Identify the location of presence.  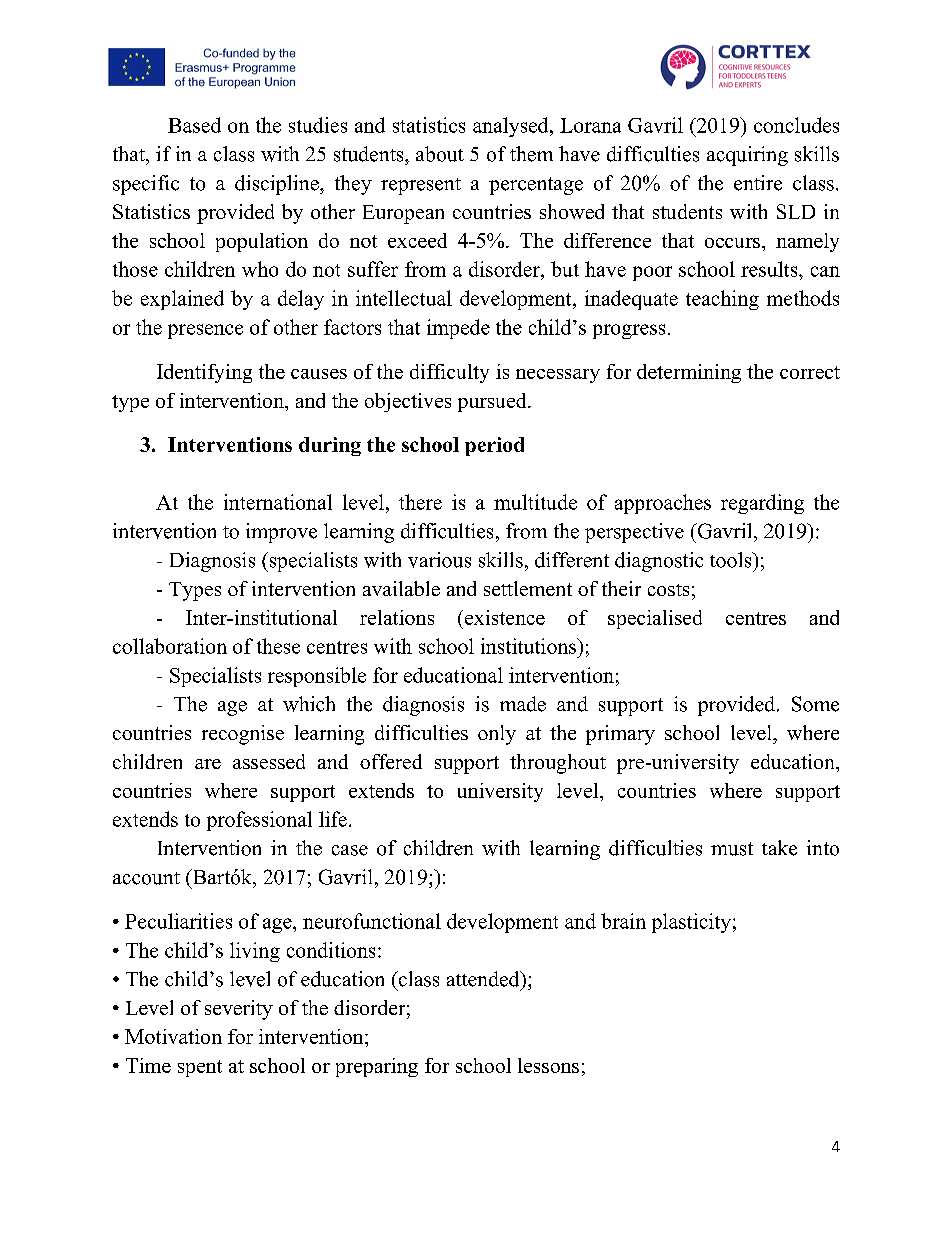
(205, 331).
